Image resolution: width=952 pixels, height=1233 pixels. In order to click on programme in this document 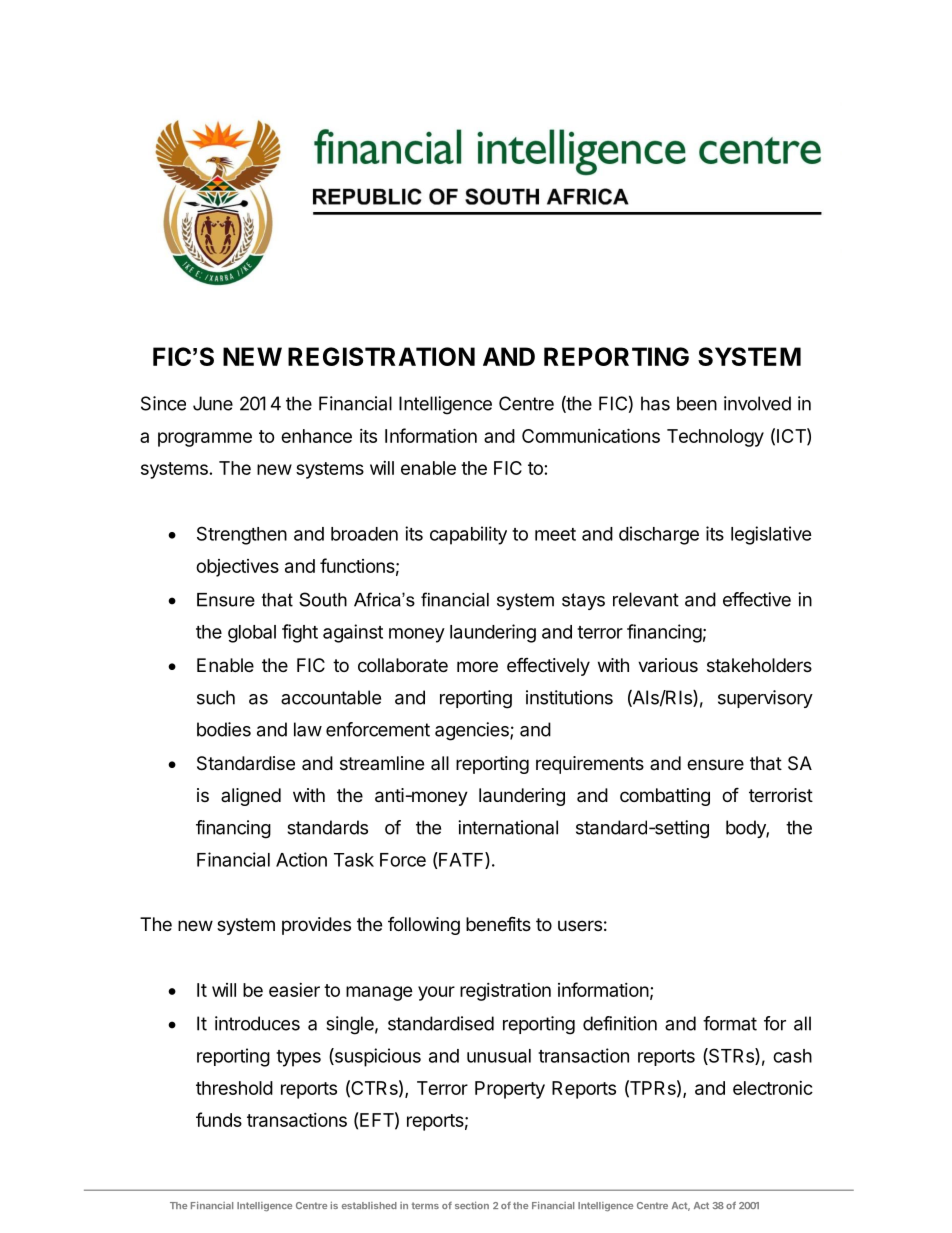, I will do `click(205, 439)`.
